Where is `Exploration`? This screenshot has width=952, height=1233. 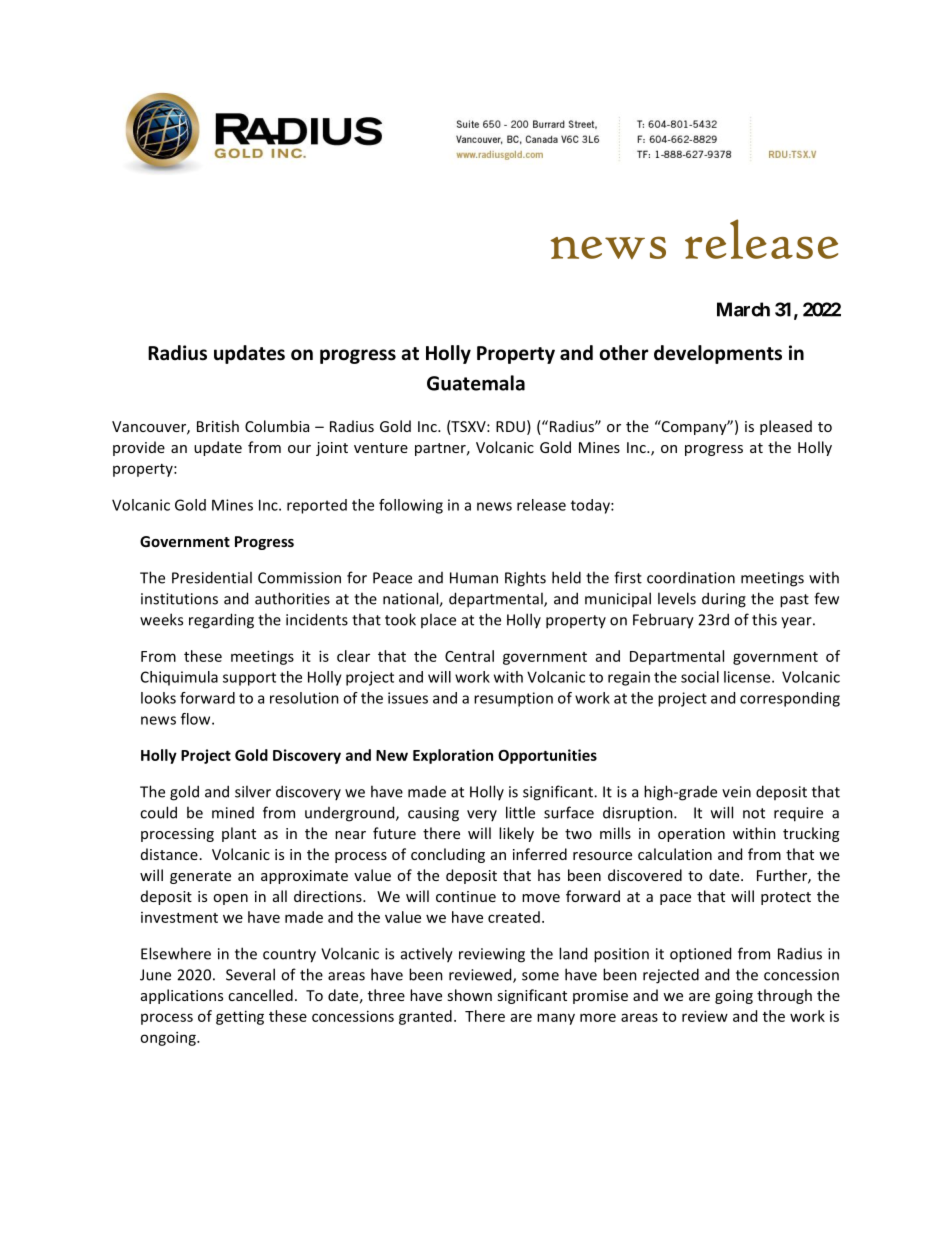
Exploration is located at coordinates (453, 756).
